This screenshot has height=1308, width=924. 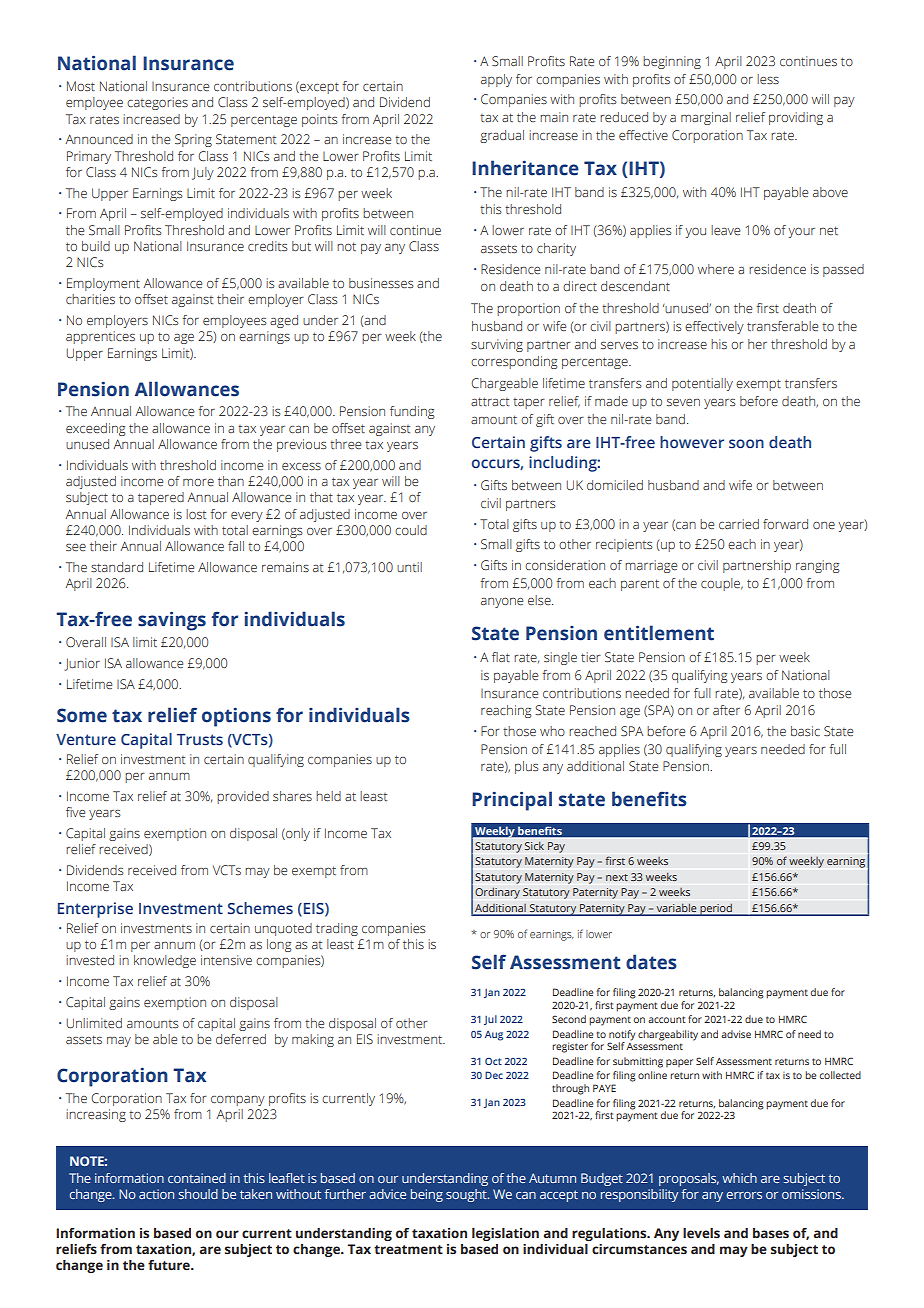 I want to click on action, so click(x=156, y=1194).
